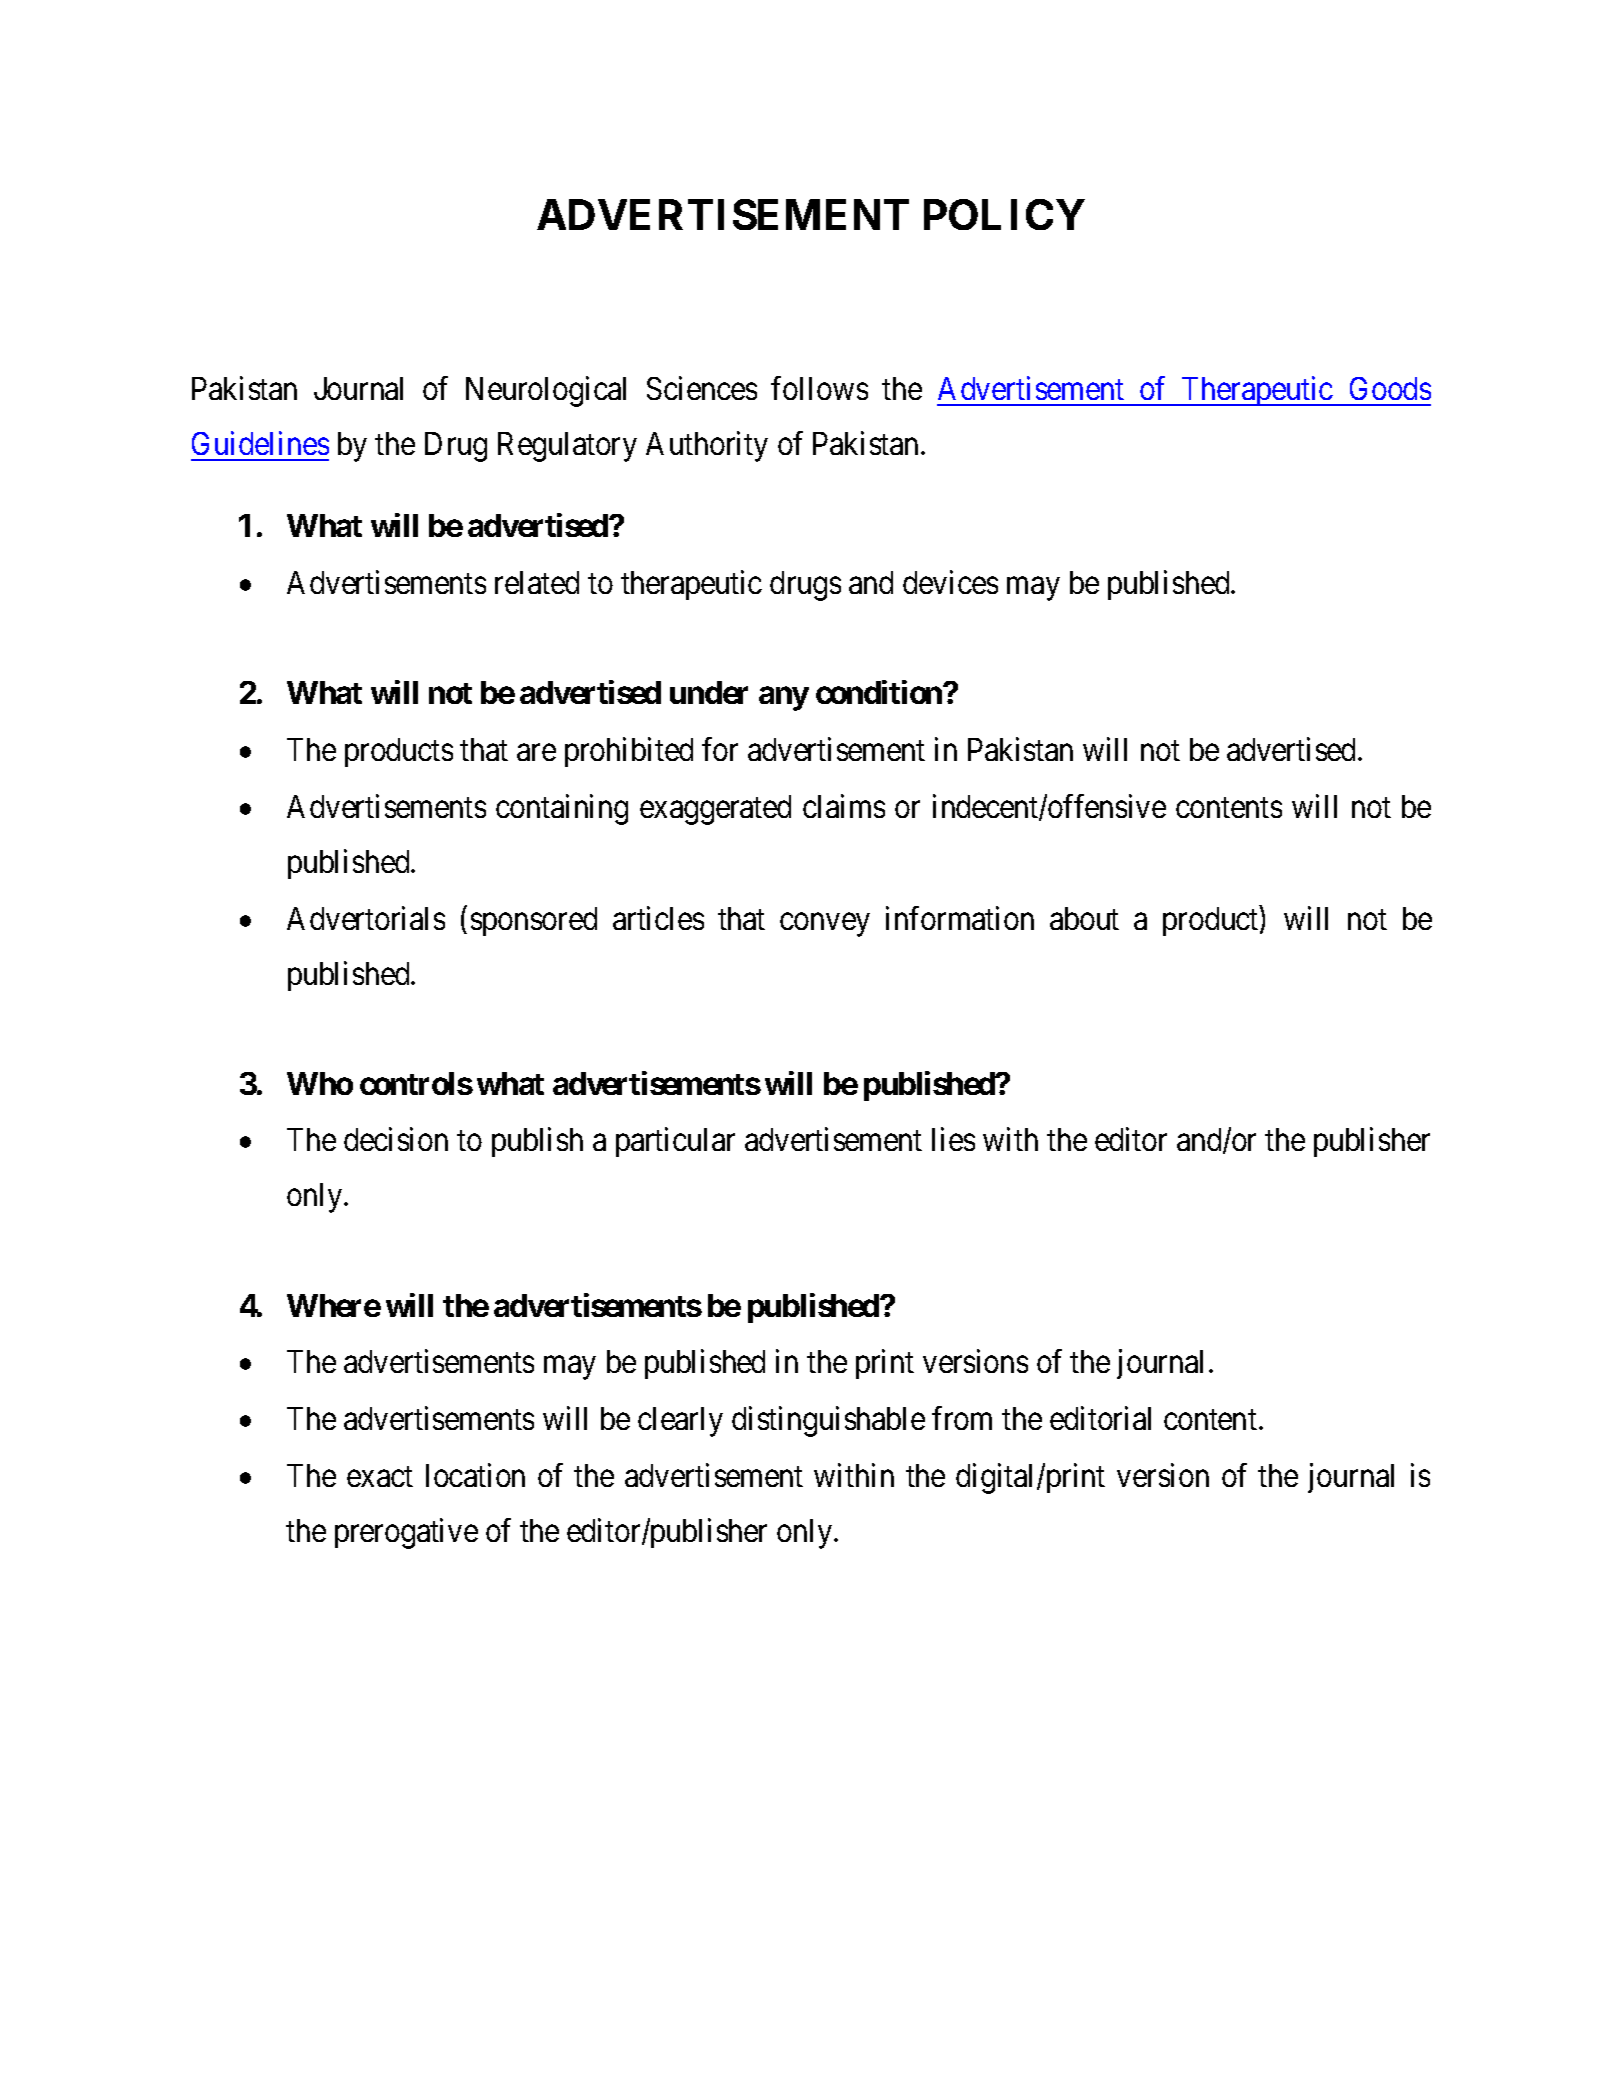  I want to click on sponsored, so click(534, 921).
